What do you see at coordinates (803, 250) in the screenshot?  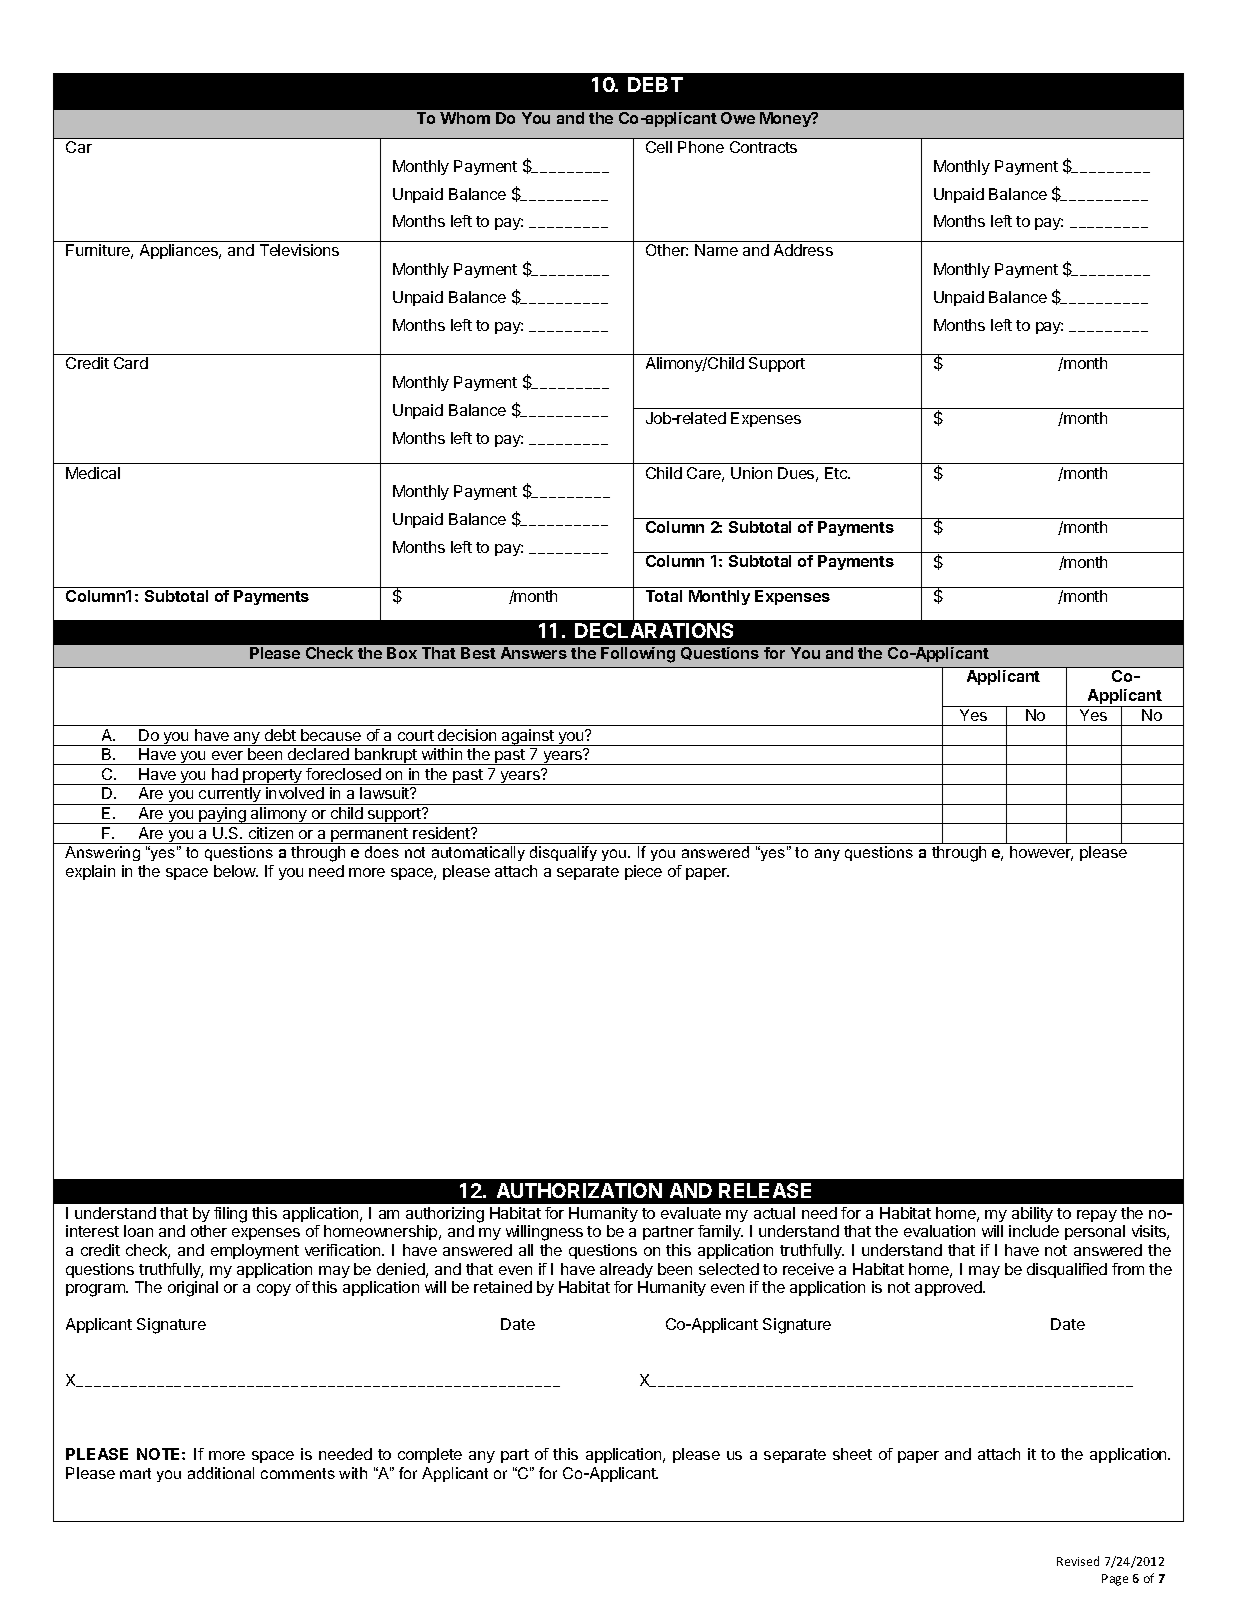 I see `Address` at bounding box center [803, 250].
